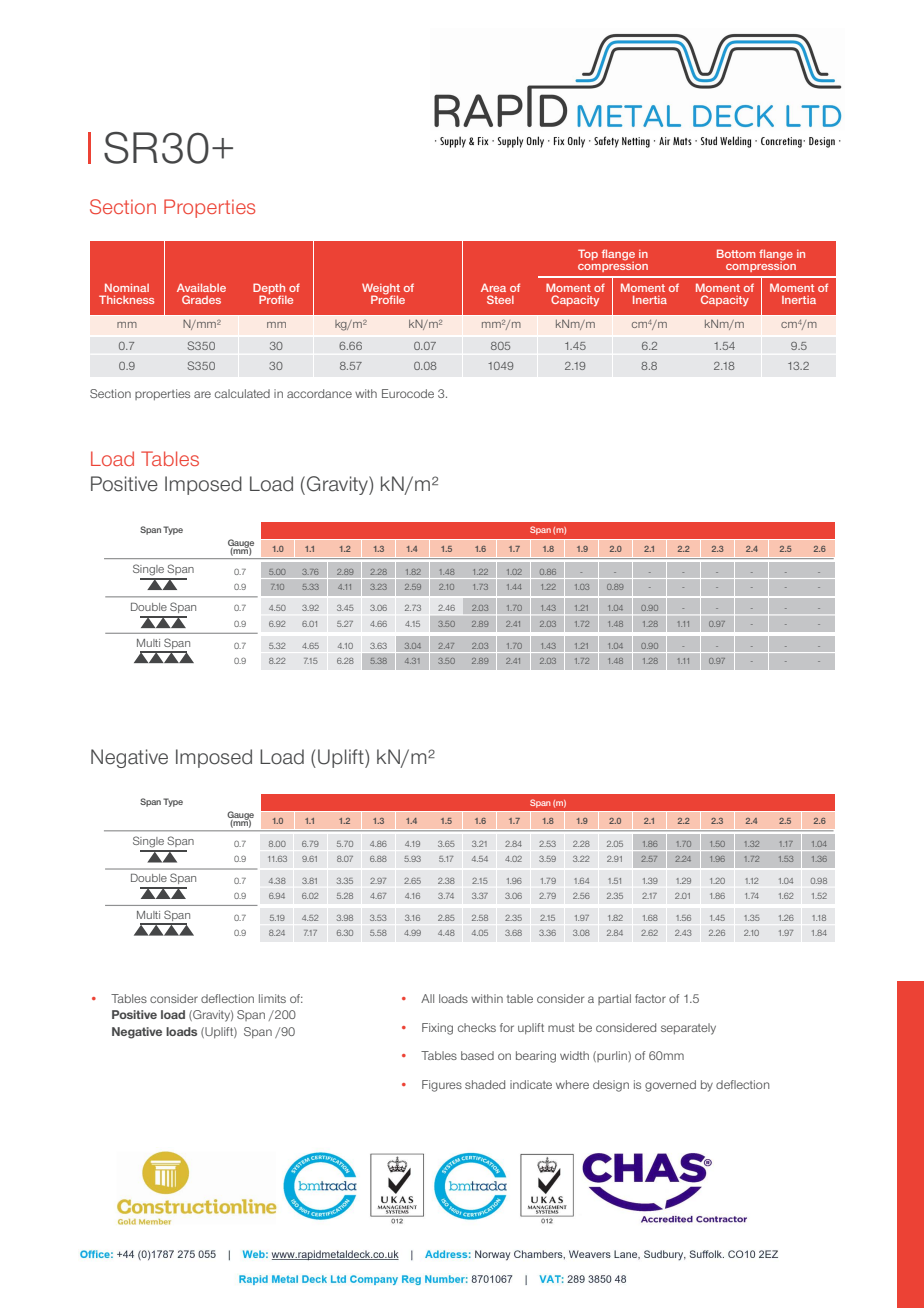 The height and width of the screenshot is (1308, 924). I want to click on calculated, so click(242, 393).
